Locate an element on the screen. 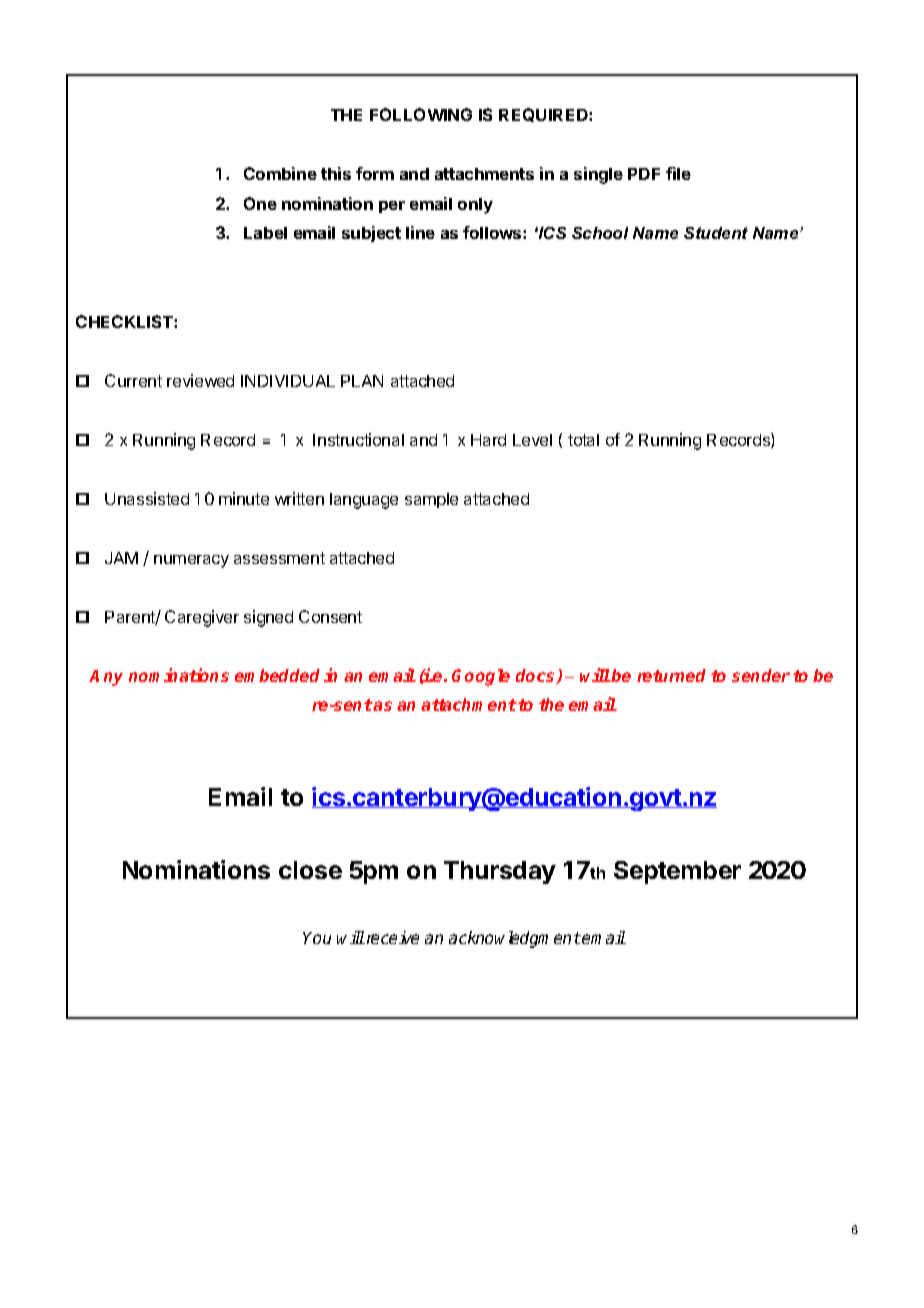  PLAN is located at coordinates (362, 381).
